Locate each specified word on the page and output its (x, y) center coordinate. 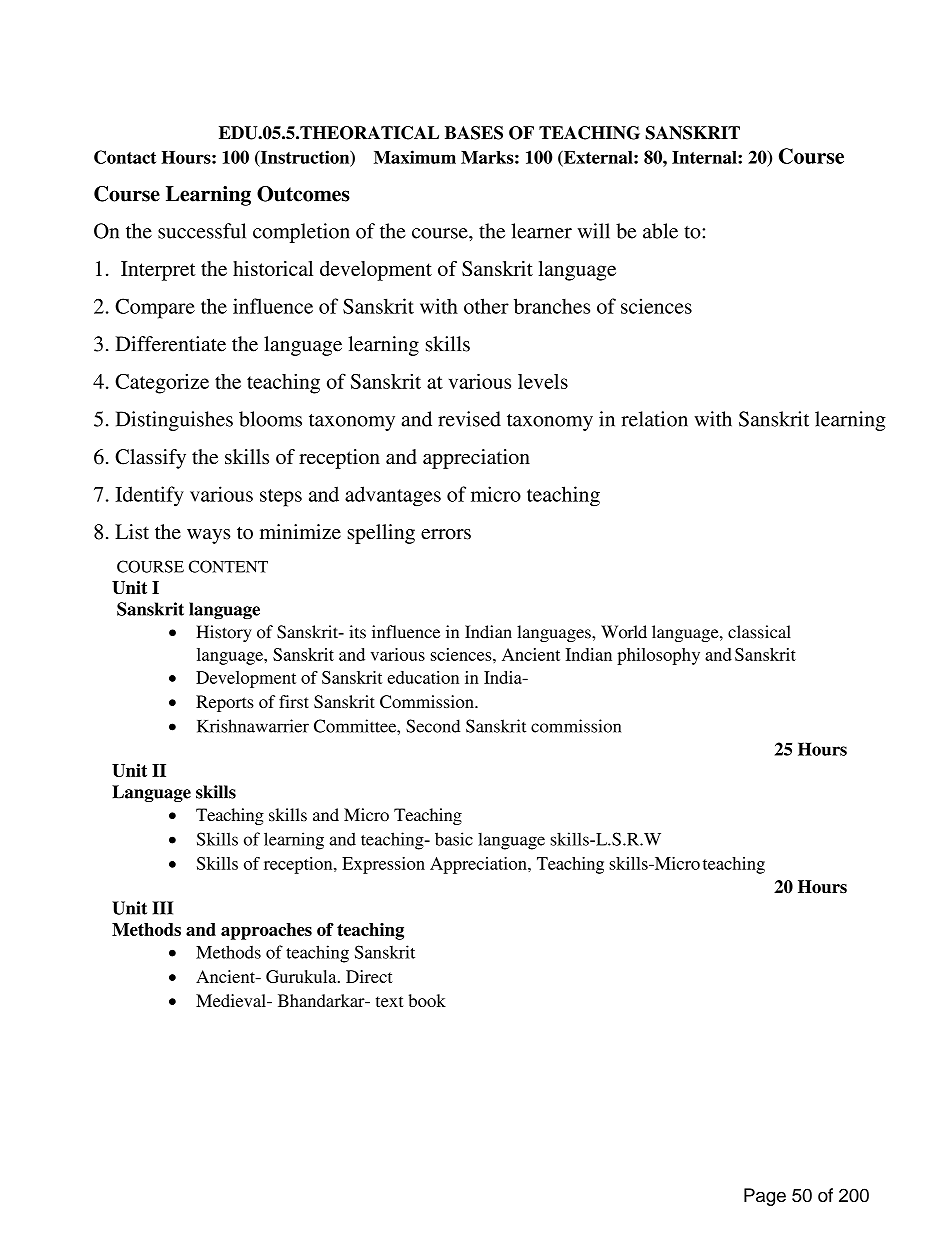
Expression (383, 865)
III (162, 908)
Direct (369, 976)
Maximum (415, 157)
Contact (125, 157)
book (427, 1000)
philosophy (658, 656)
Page (765, 1197)
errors (446, 534)
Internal (705, 157)
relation (654, 419)
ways (208, 536)
